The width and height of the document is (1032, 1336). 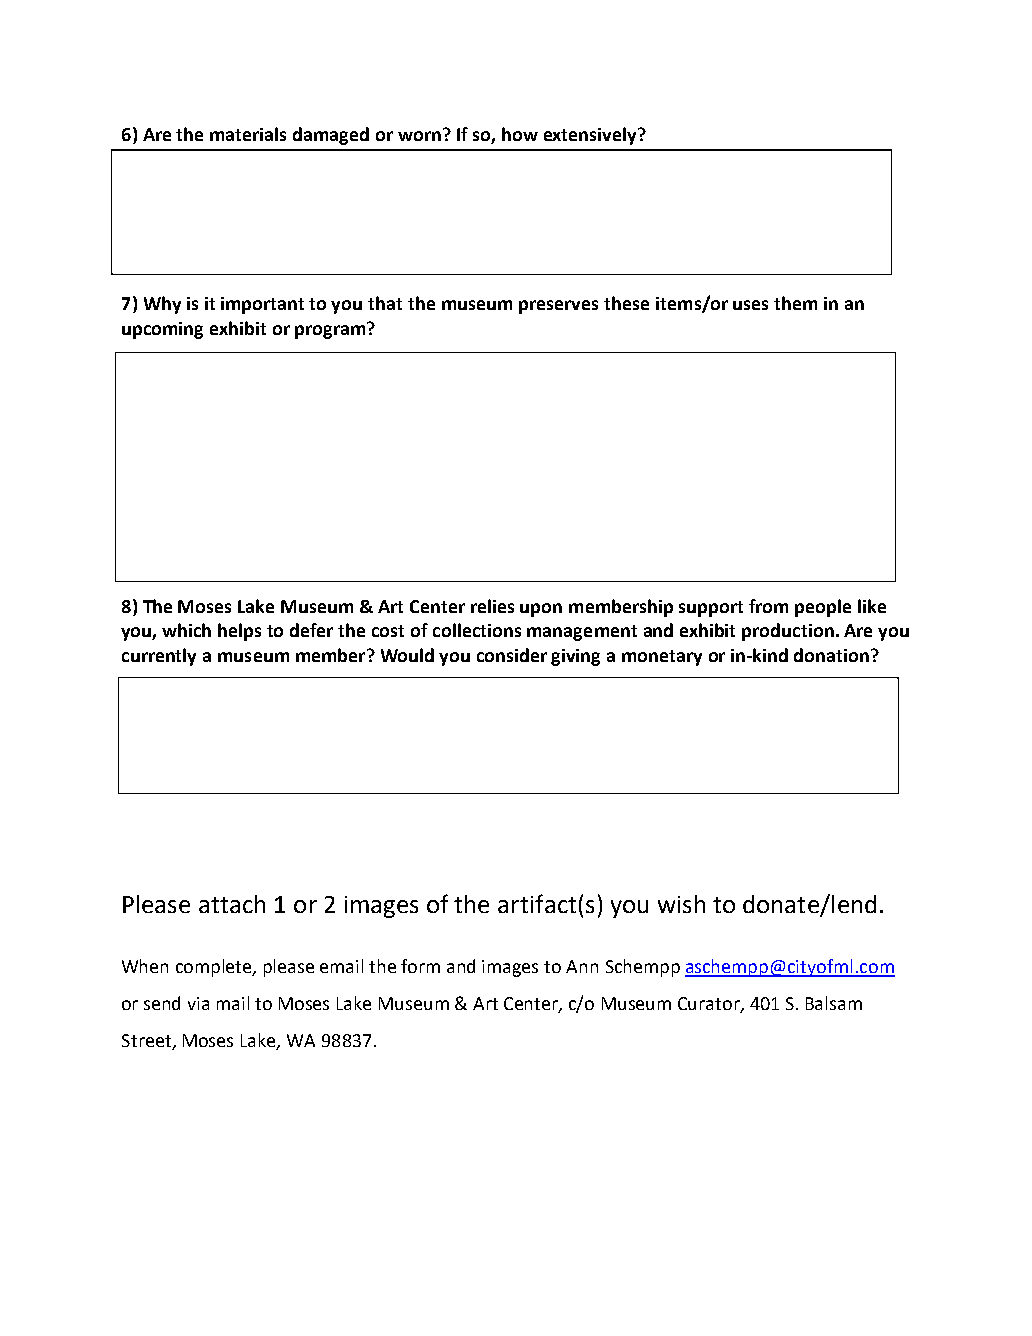 I want to click on helps, so click(x=239, y=632).
